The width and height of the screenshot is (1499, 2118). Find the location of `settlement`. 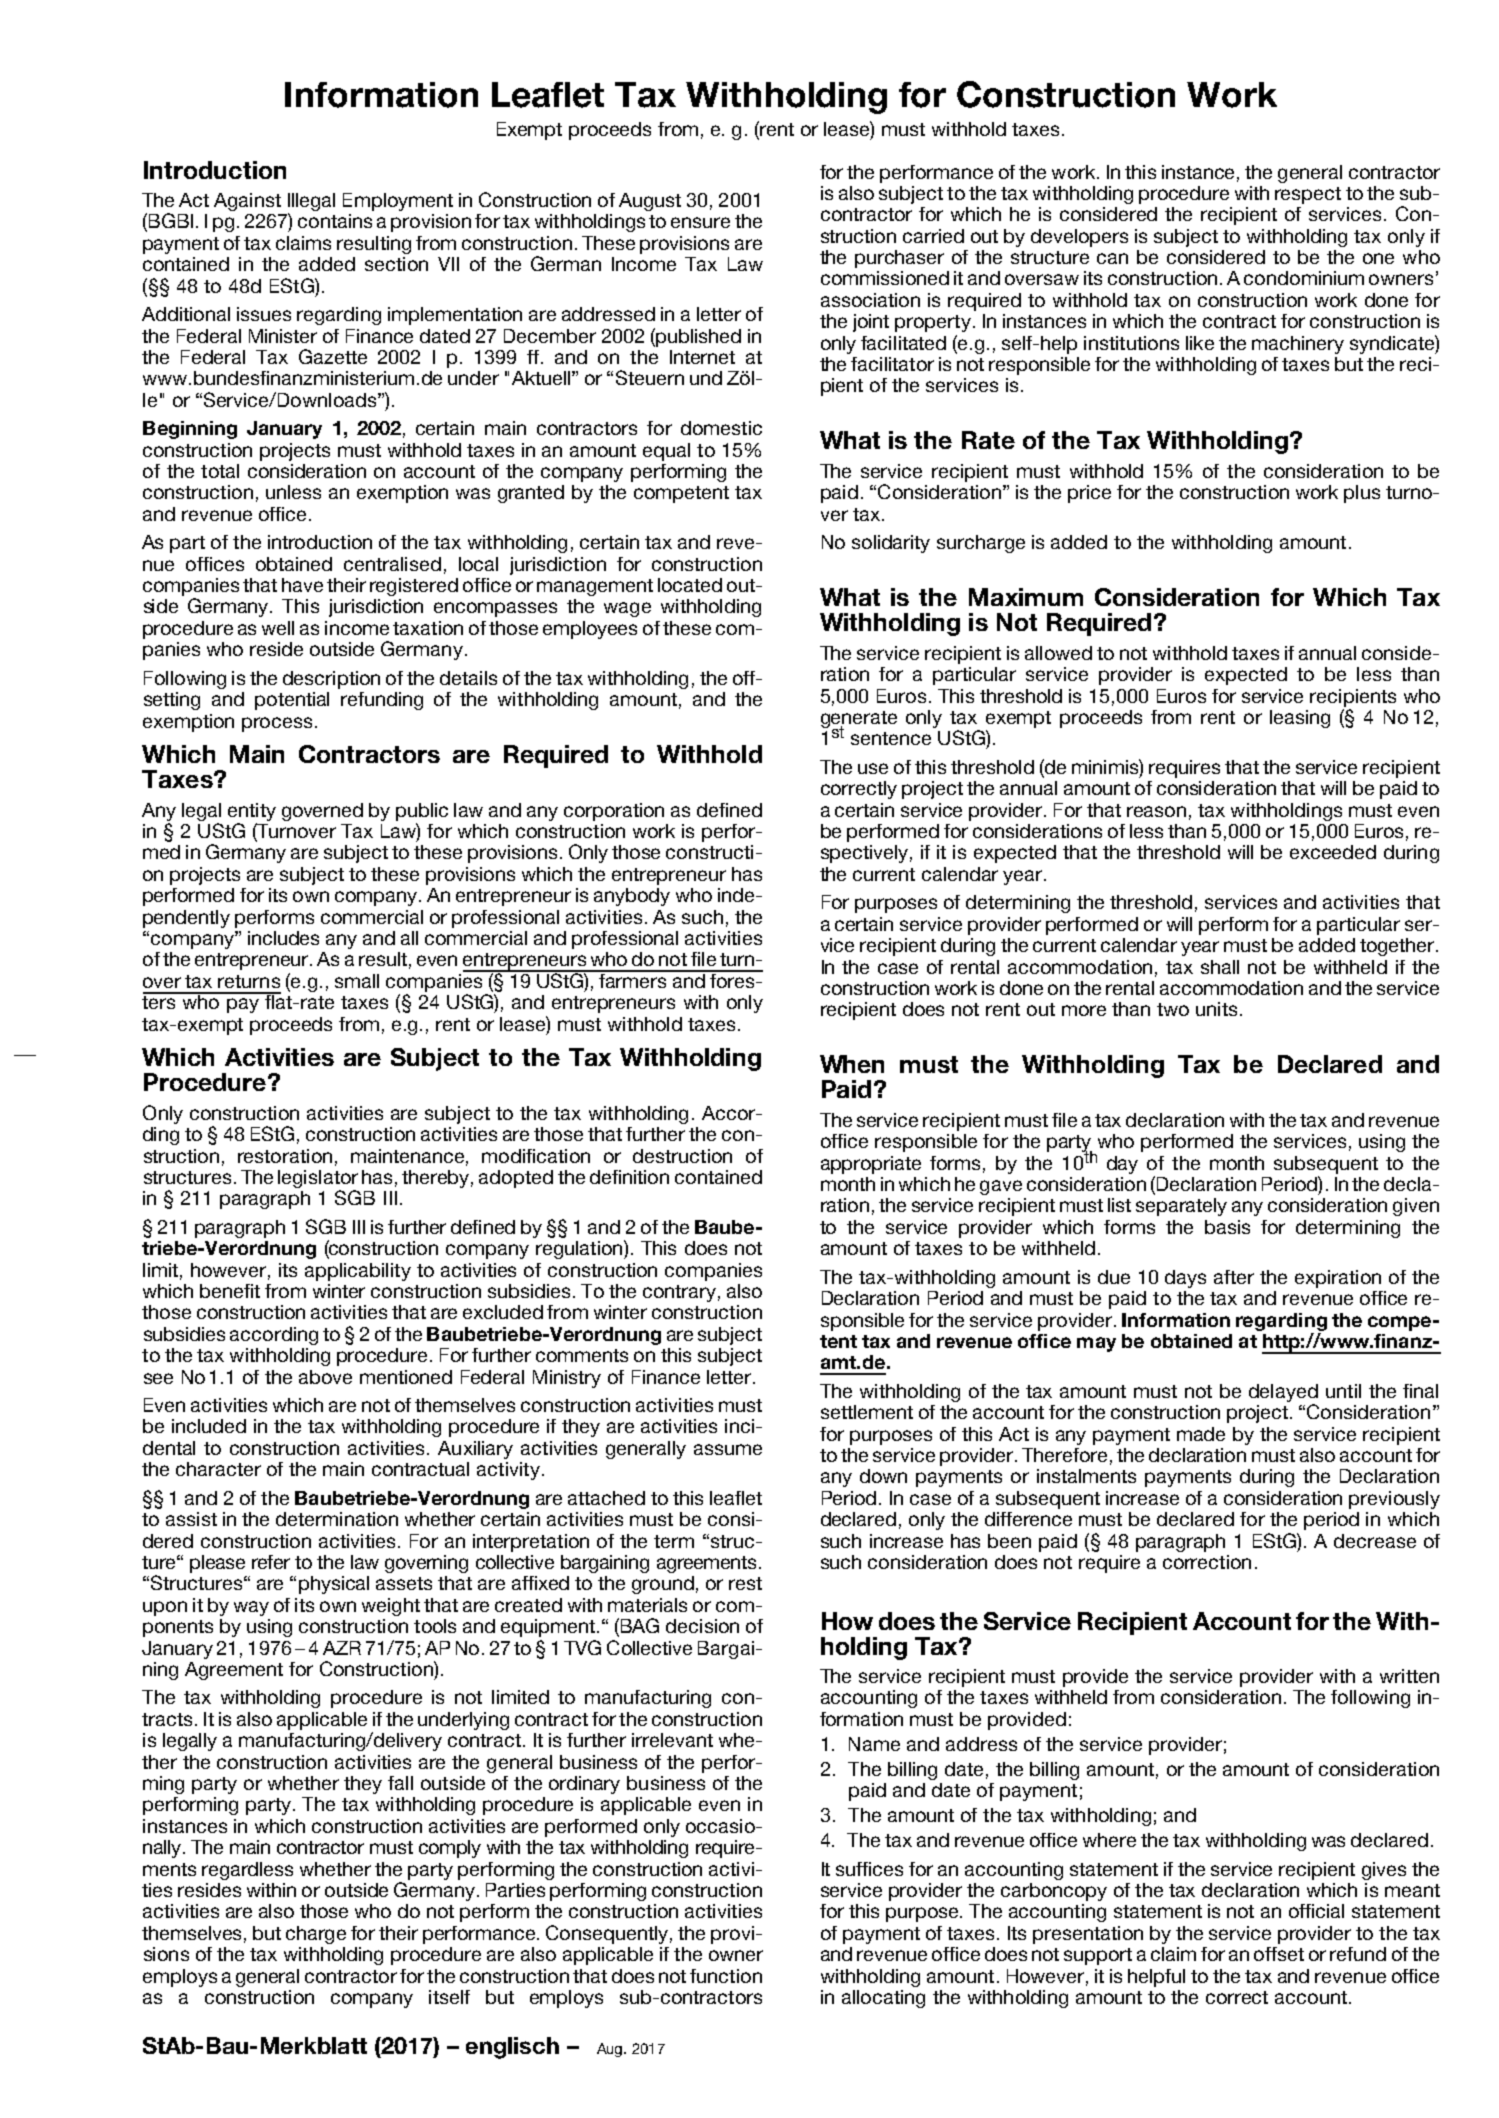

settlement is located at coordinates (867, 1412).
